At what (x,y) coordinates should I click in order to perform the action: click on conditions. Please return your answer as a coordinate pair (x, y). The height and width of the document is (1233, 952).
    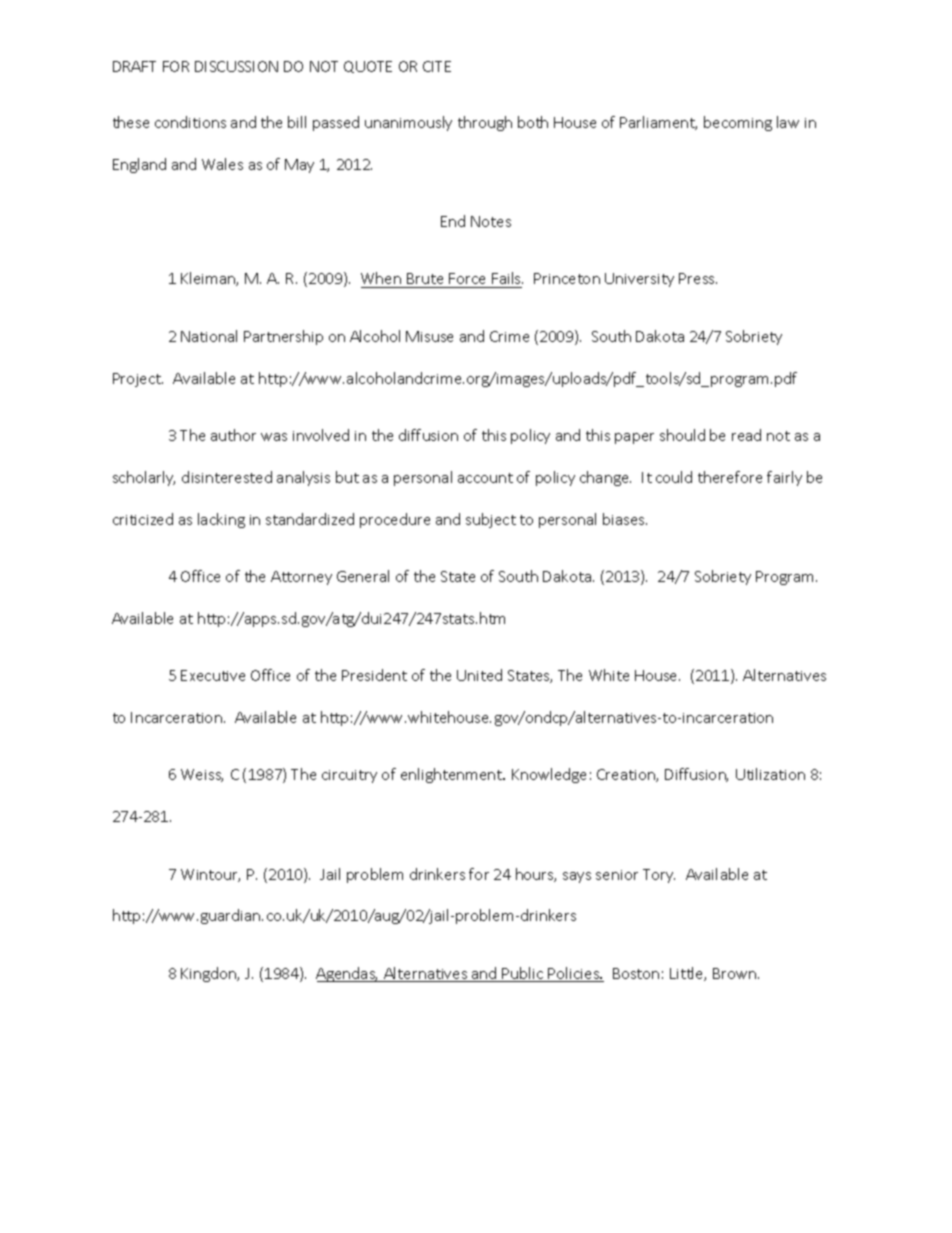
    Looking at the image, I should click on (190, 122).
